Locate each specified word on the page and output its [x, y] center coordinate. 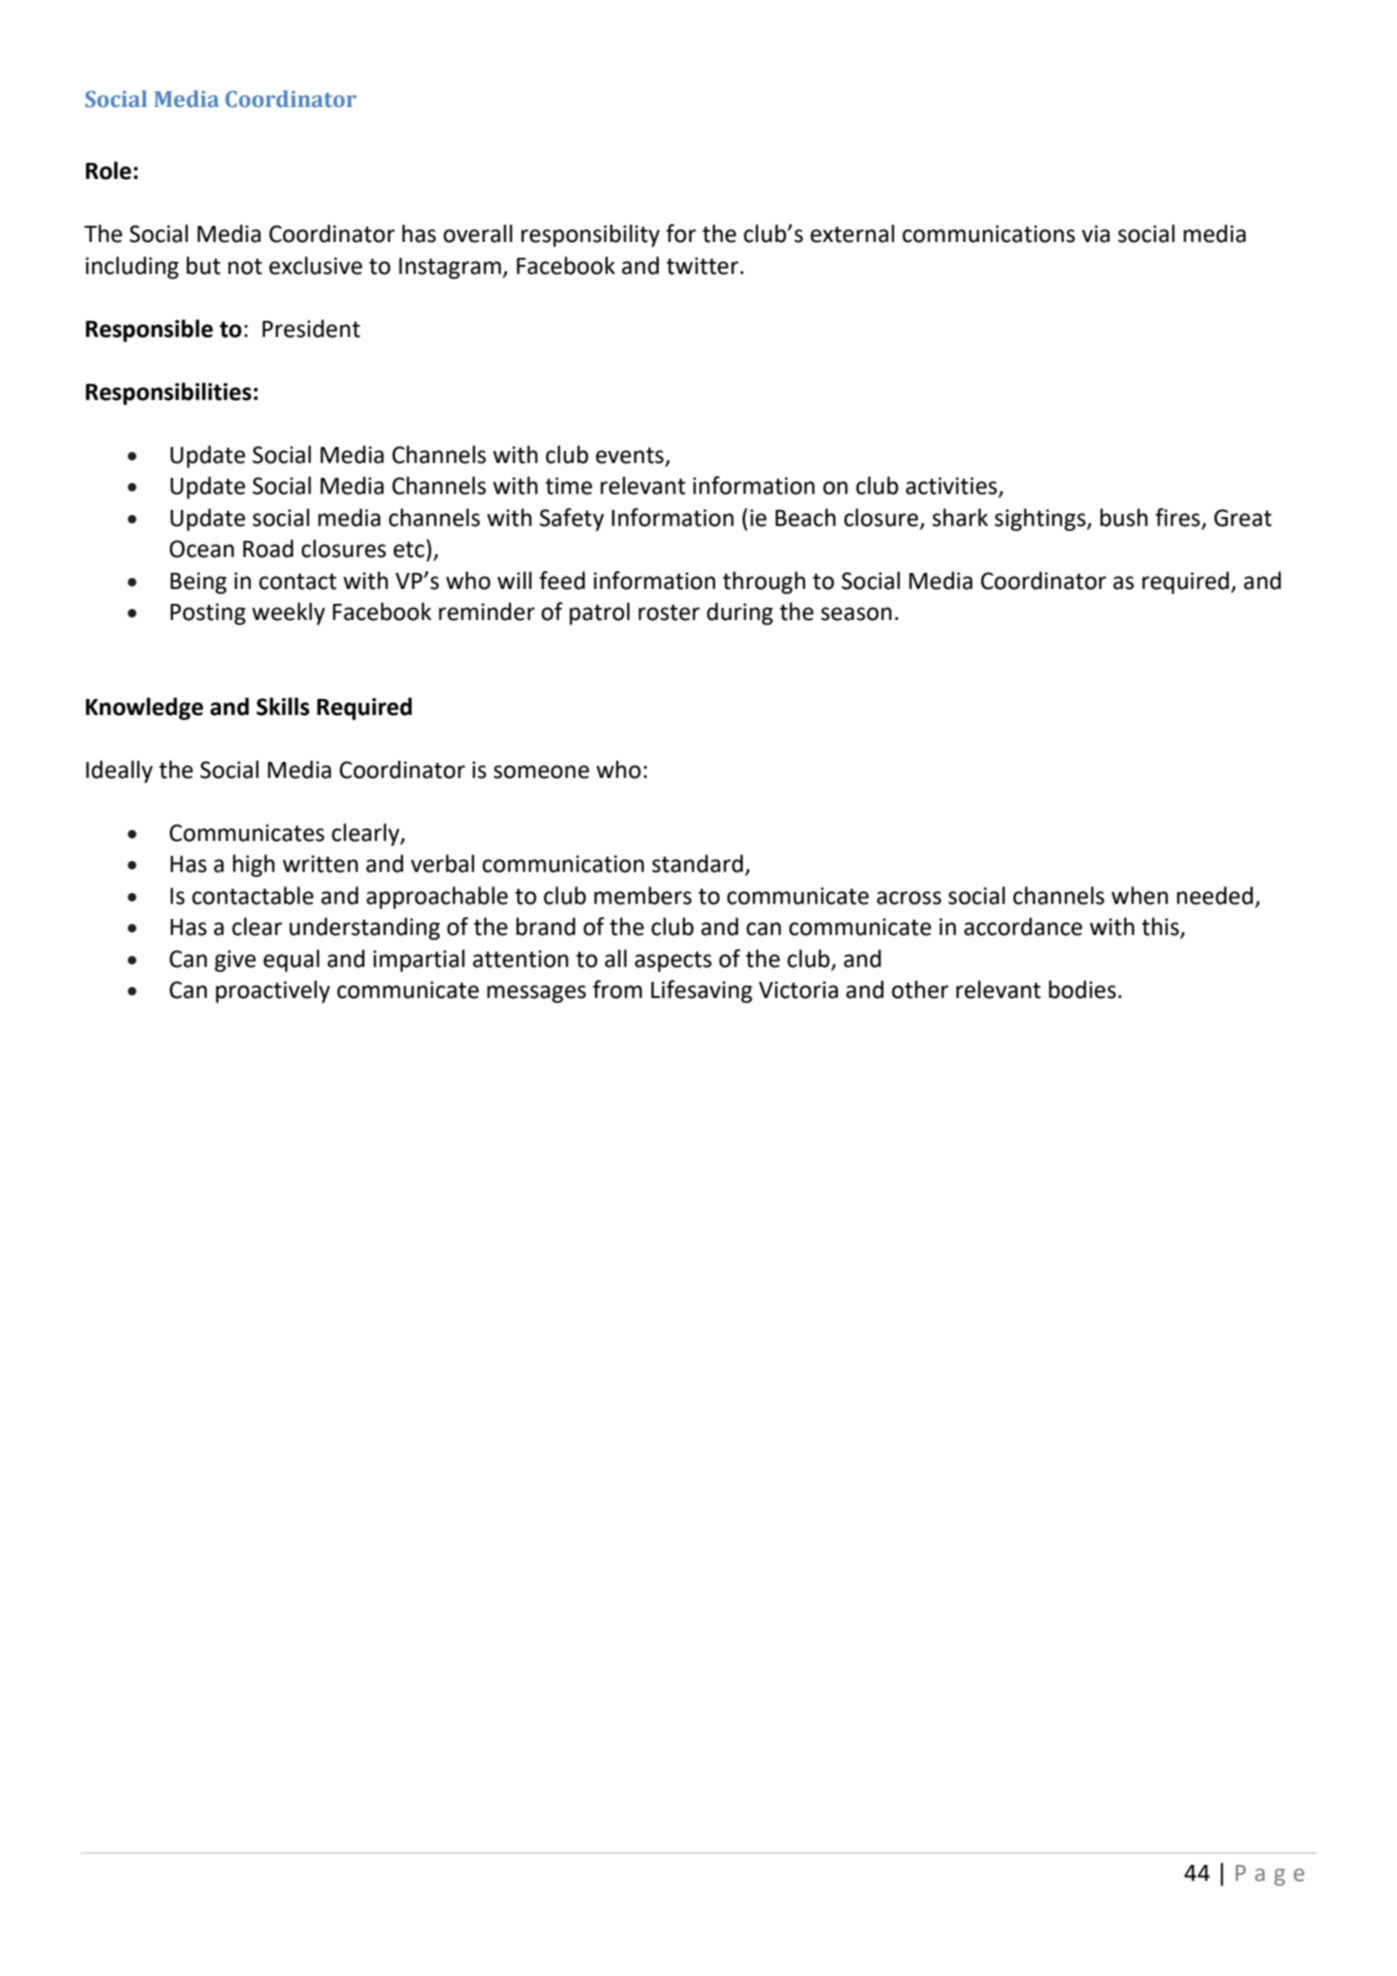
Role [108, 170]
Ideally [119, 771]
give [235, 961]
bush [1124, 517]
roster [669, 612]
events [630, 455]
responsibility [590, 235]
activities [952, 487]
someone [541, 772]
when [1139, 895]
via [1096, 234]
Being [198, 583]
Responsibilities [169, 393]
